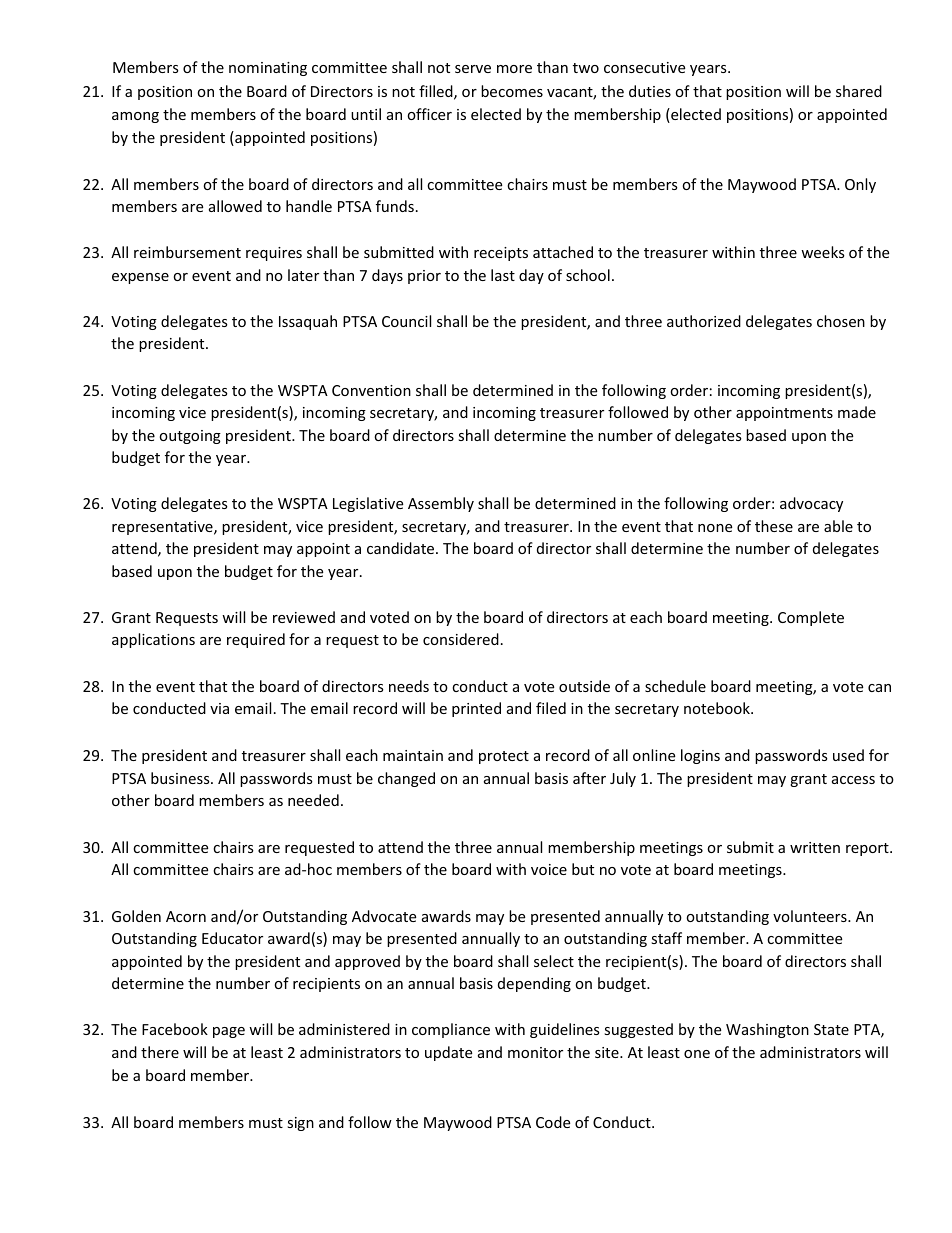 Image resolution: width=952 pixels, height=1233 pixels. Describe the element at coordinates (767, 1030) in the document. I see `Washington` at that location.
